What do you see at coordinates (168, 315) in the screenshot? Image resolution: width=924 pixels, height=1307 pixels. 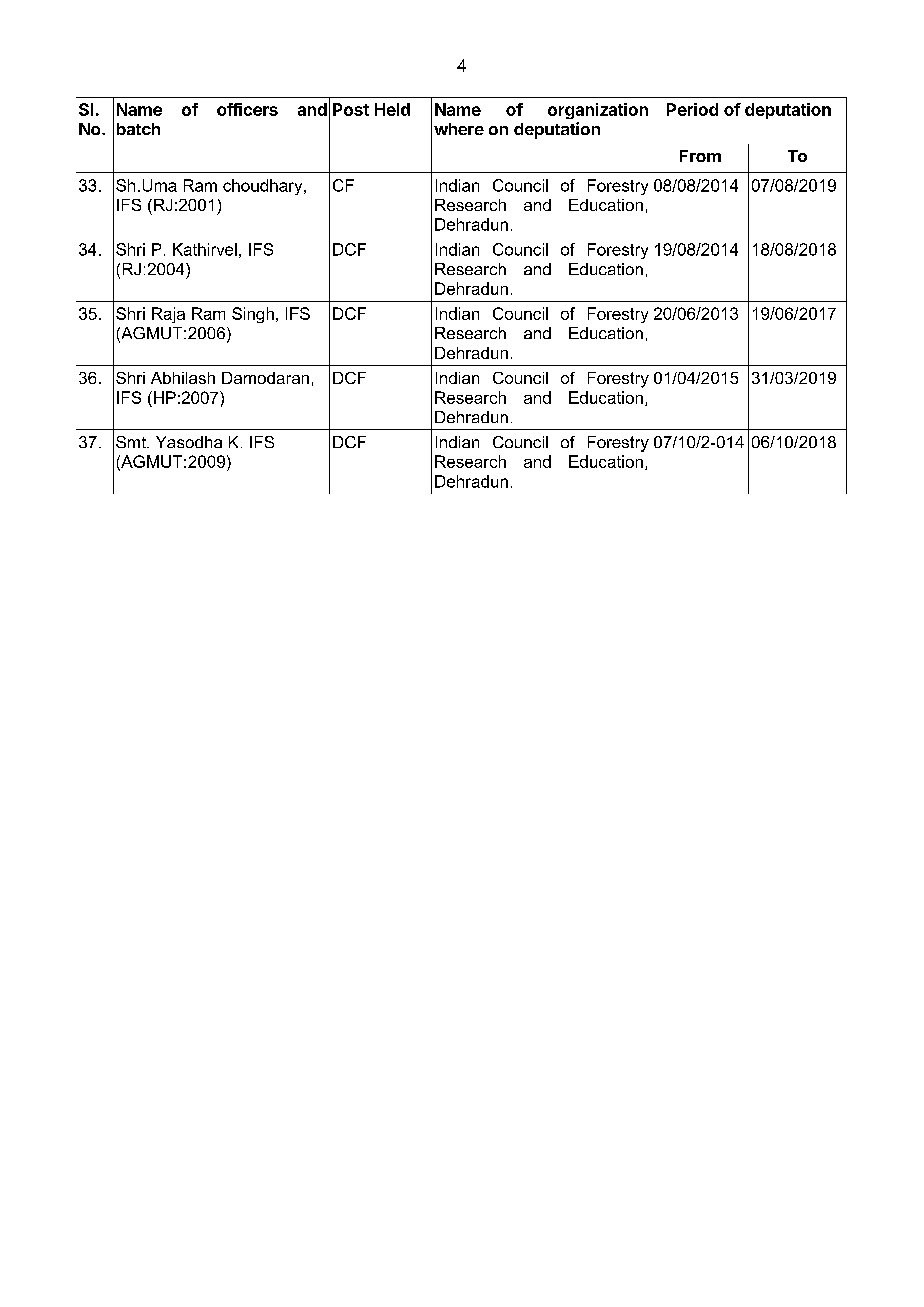 I see `Raja` at bounding box center [168, 315].
